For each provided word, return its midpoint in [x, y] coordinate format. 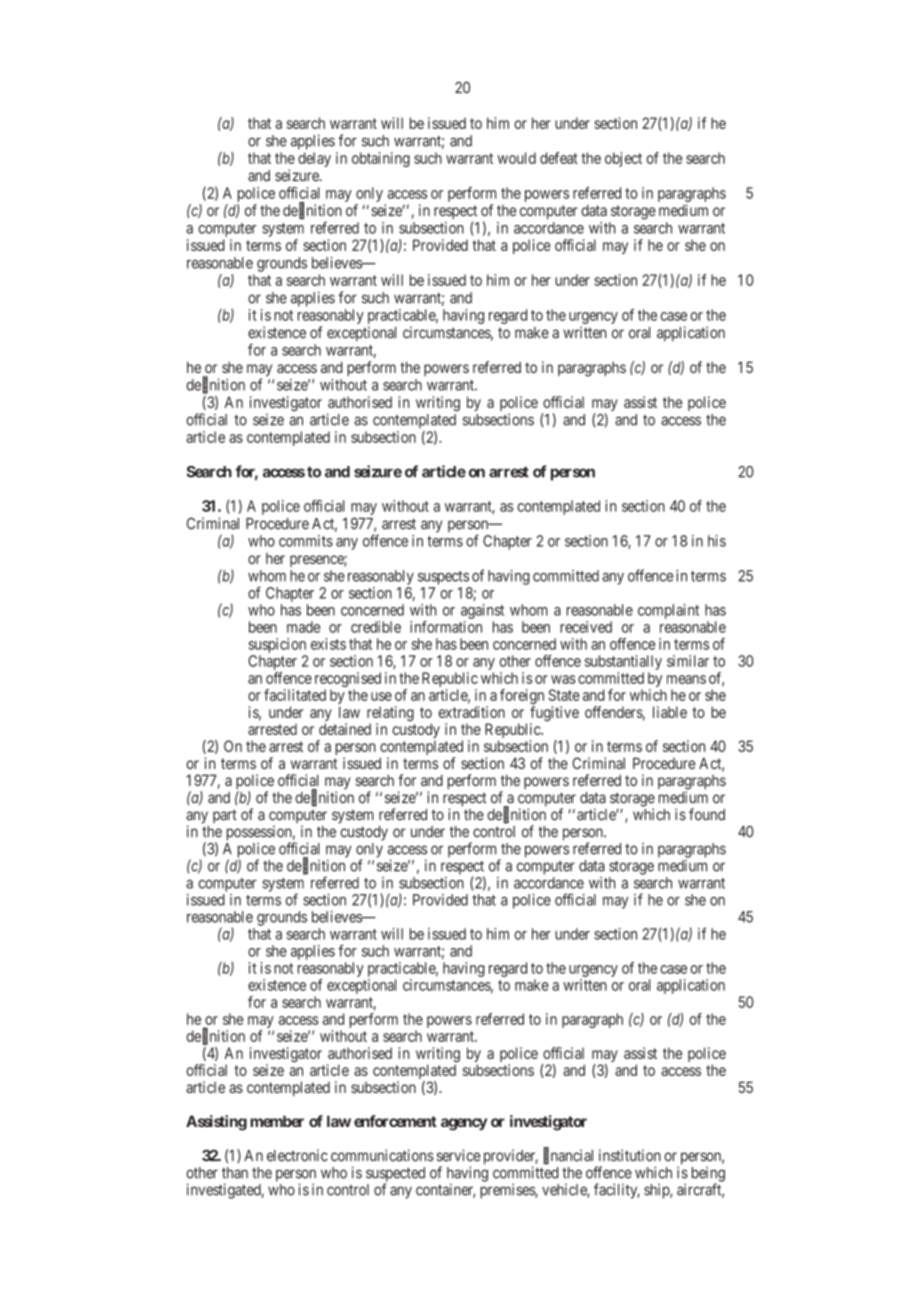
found [707, 814]
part [225, 816]
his [717, 541]
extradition [471, 712]
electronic [297, 1155]
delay [314, 159]
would [516, 158]
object [623, 159]
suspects [443, 578]
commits [306, 541]
